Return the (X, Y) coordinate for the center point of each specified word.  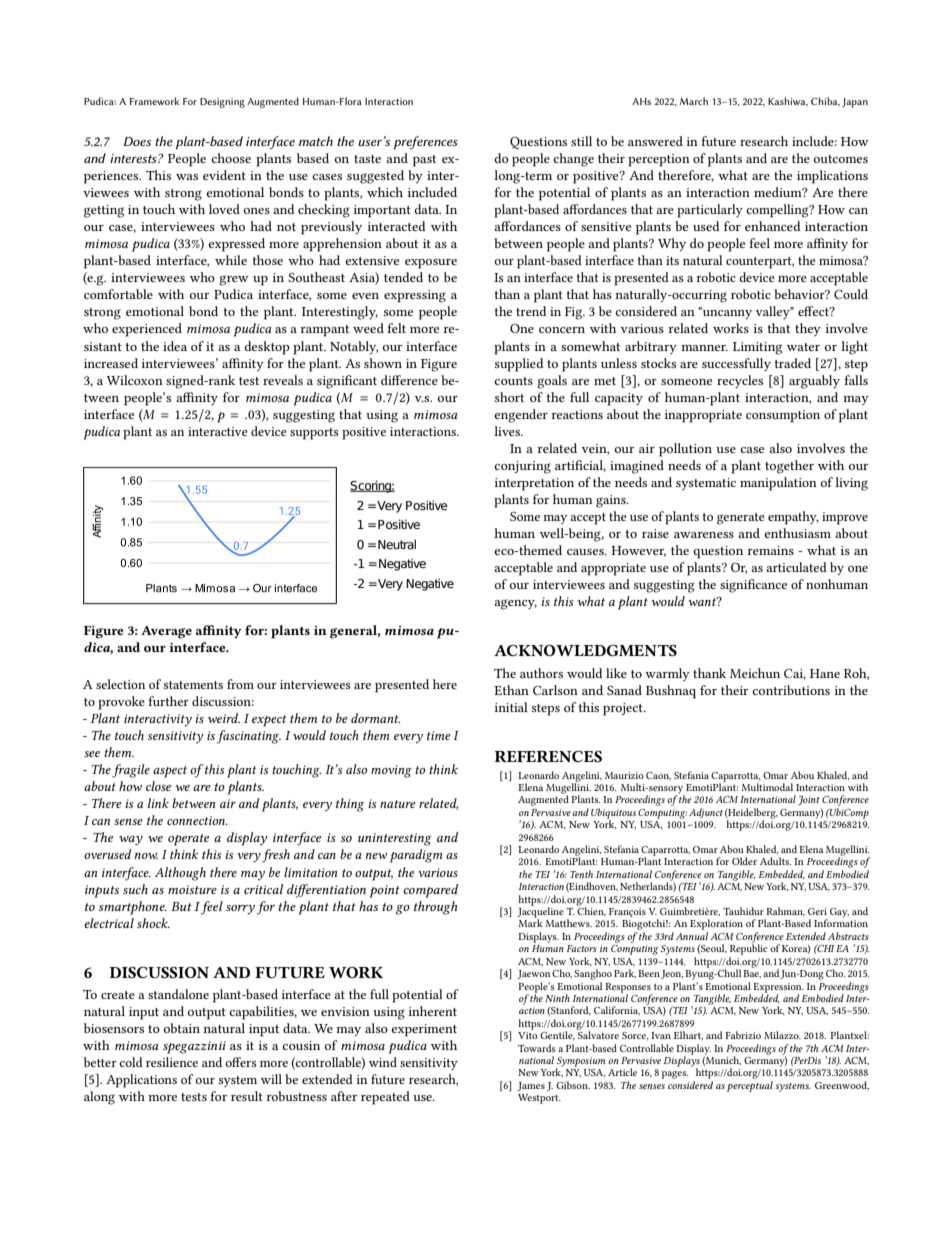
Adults (775, 861)
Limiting (757, 348)
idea (175, 346)
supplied (519, 365)
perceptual (750, 1086)
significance (753, 586)
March (694, 101)
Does (138, 141)
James (531, 1086)
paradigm (416, 856)
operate (188, 840)
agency (515, 604)
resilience (172, 1062)
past (424, 161)
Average (166, 632)
